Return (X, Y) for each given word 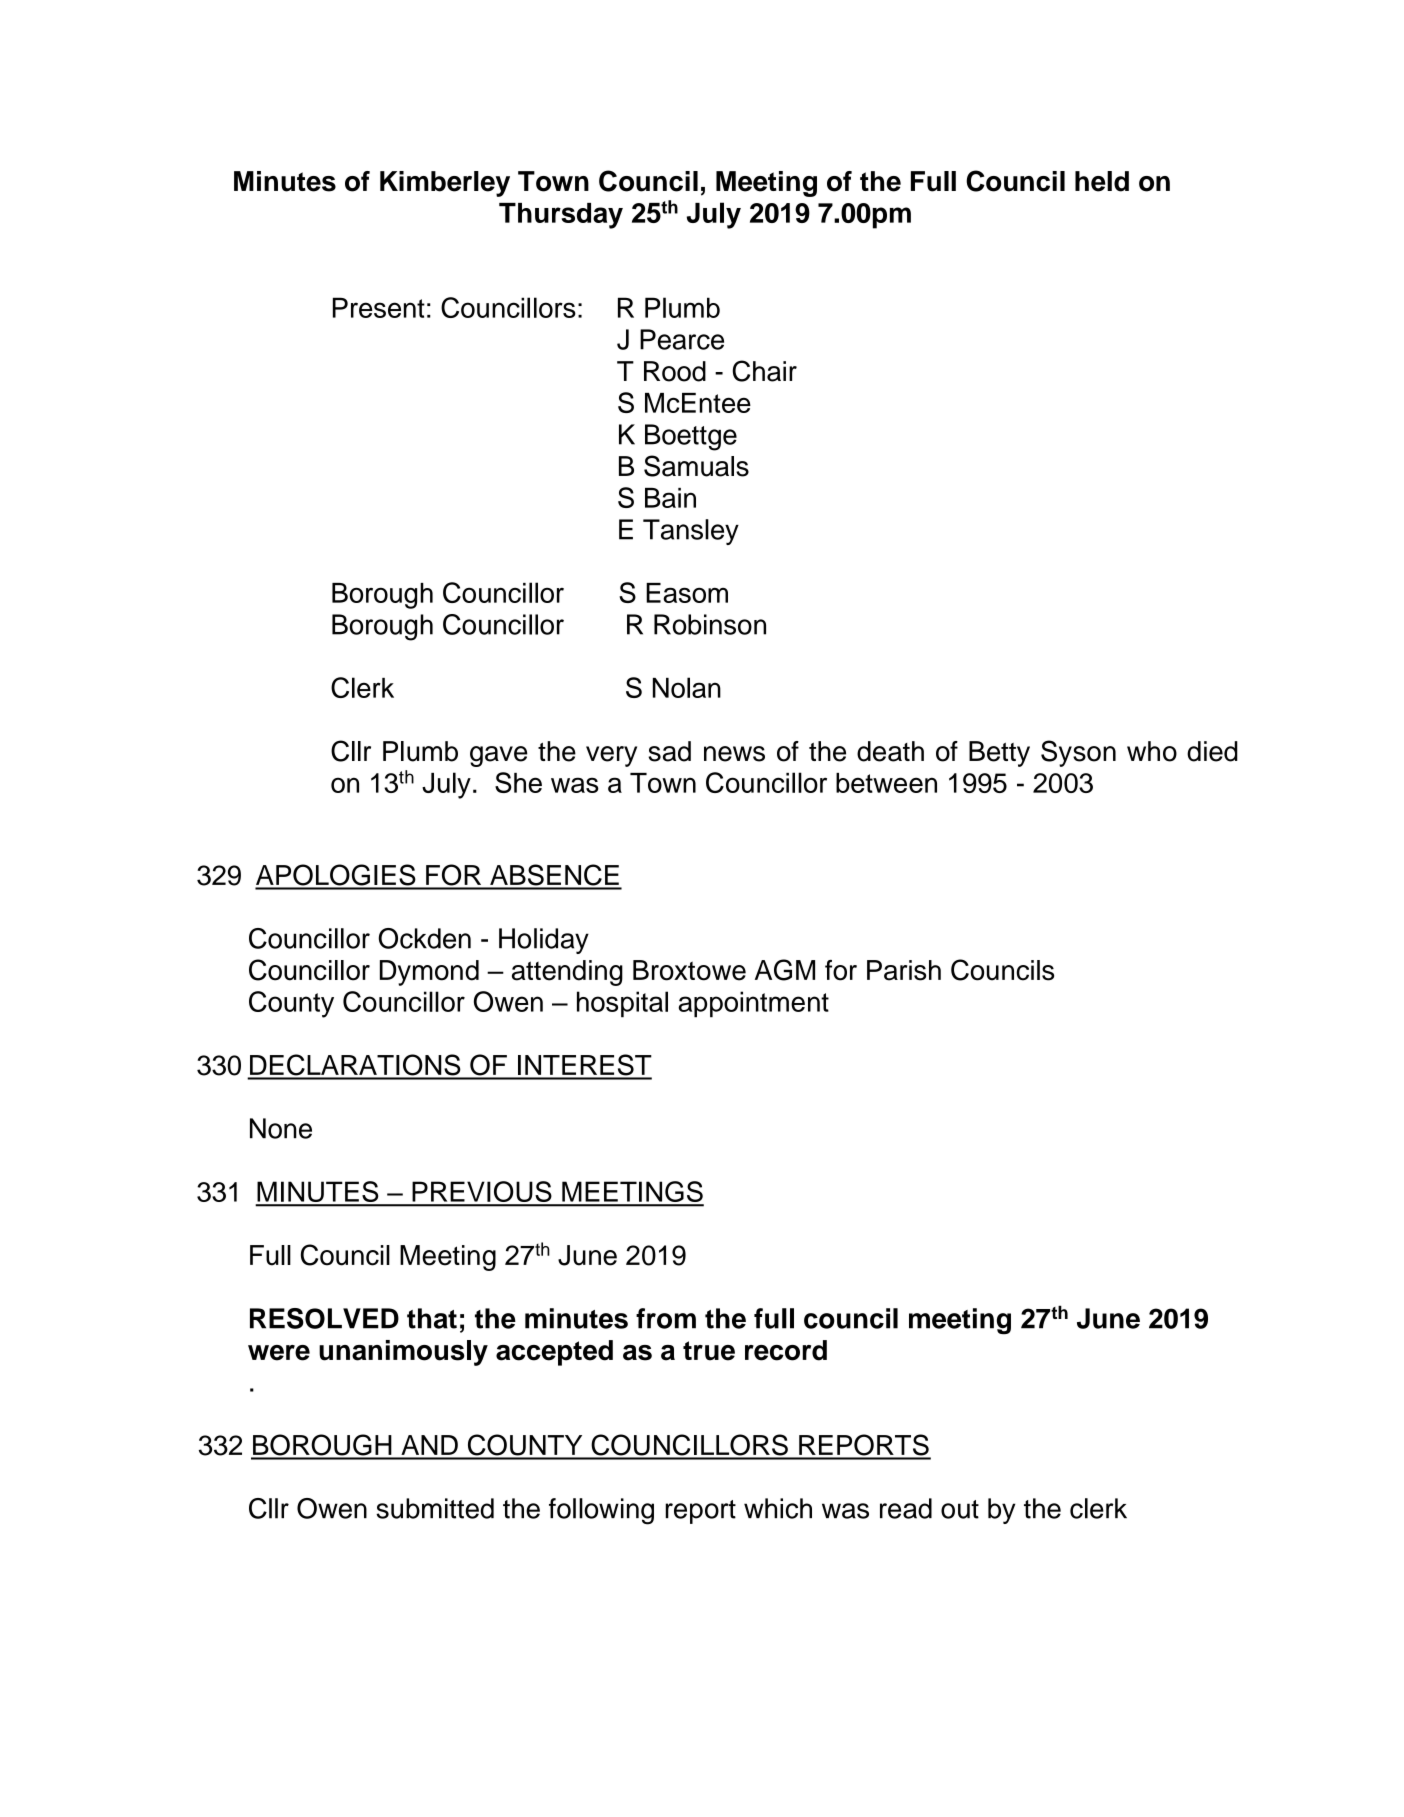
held (1102, 181)
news (734, 754)
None (281, 1128)
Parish (904, 970)
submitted (435, 1508)
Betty (999, 754)
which (778, 1508)
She (518, 782)
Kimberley (445, 184)
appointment (753, 1004)
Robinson (710, 624)
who (1152, 751)
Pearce (682, 339)
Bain (670, 498)
